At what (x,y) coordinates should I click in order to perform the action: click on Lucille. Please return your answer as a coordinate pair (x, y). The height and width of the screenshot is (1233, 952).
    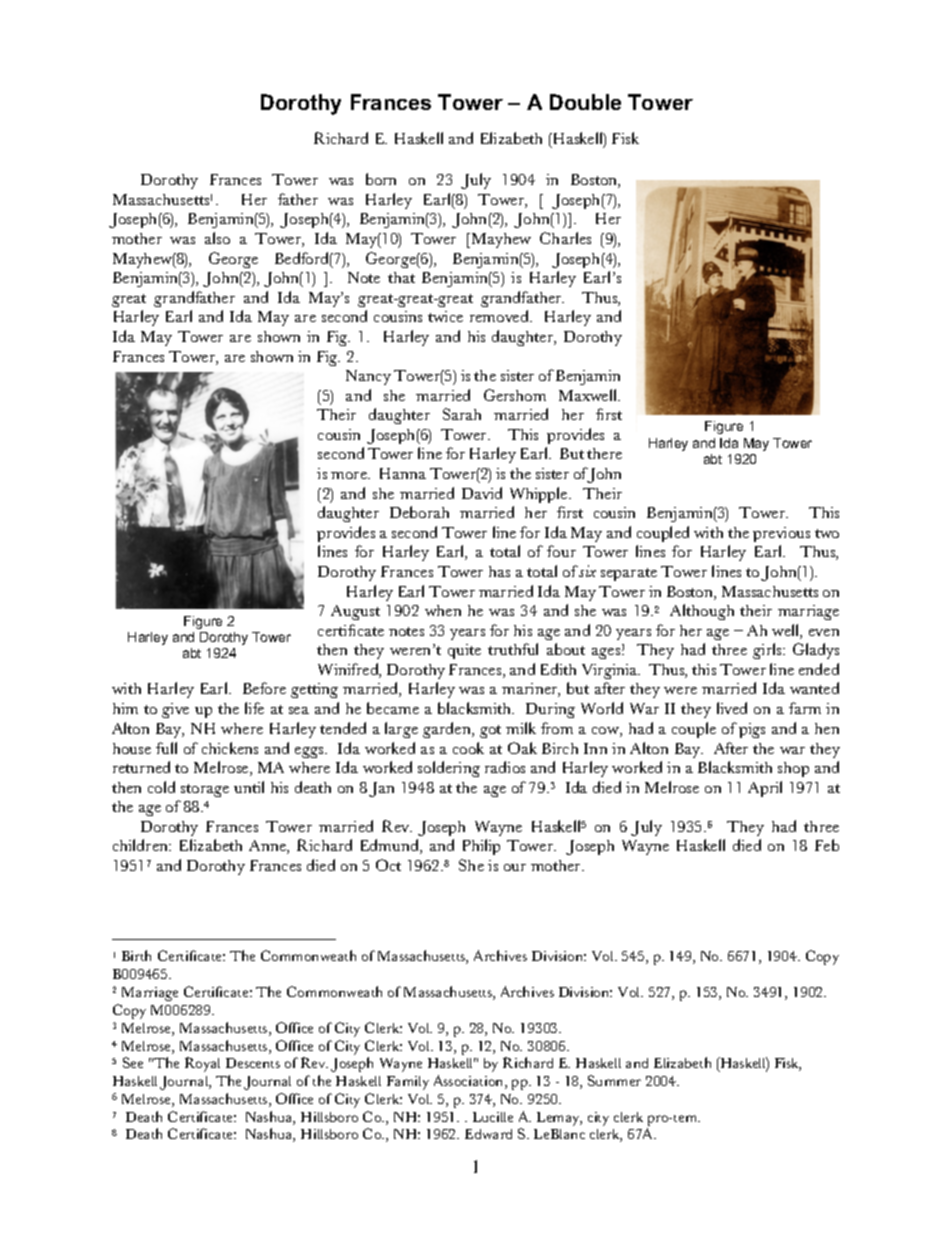
    Looking at the image, I should click on (493, 1117).
